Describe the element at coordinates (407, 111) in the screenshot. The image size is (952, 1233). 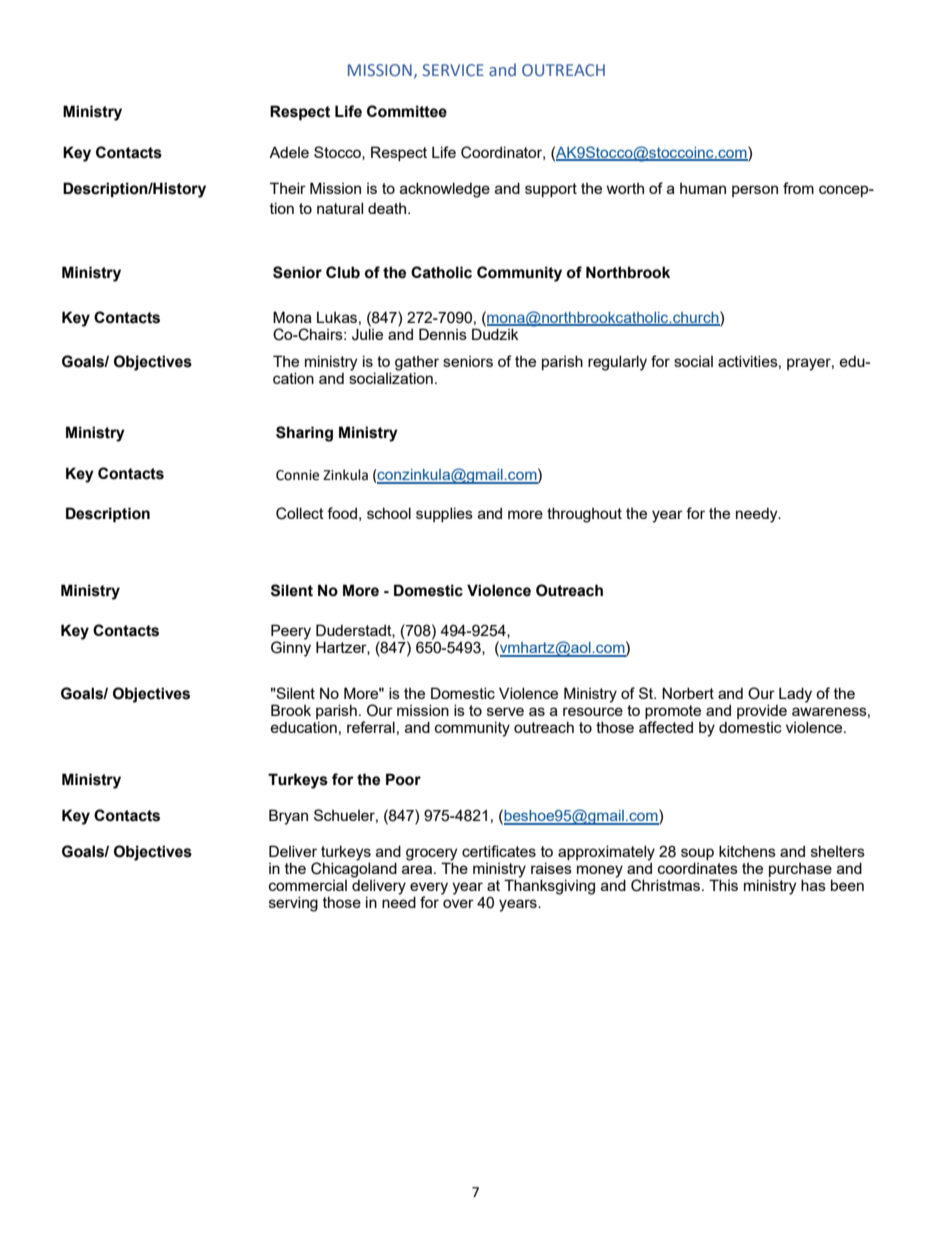
I see `Committee` at that location.
